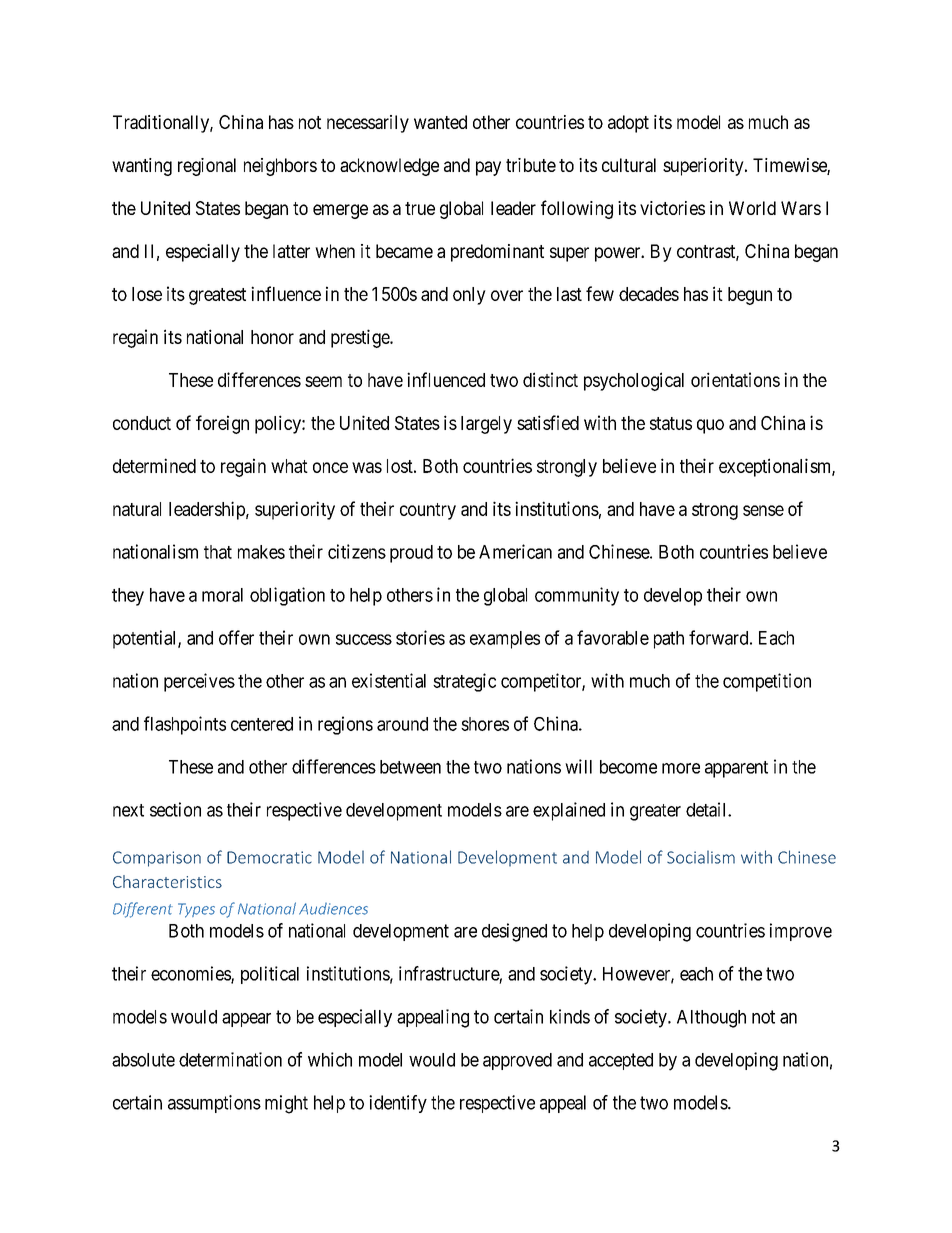 The image size is (952, 1233). What do you see at coordinates (410, 767) in the image?
I see `between` at bounding box center [410, 767].
